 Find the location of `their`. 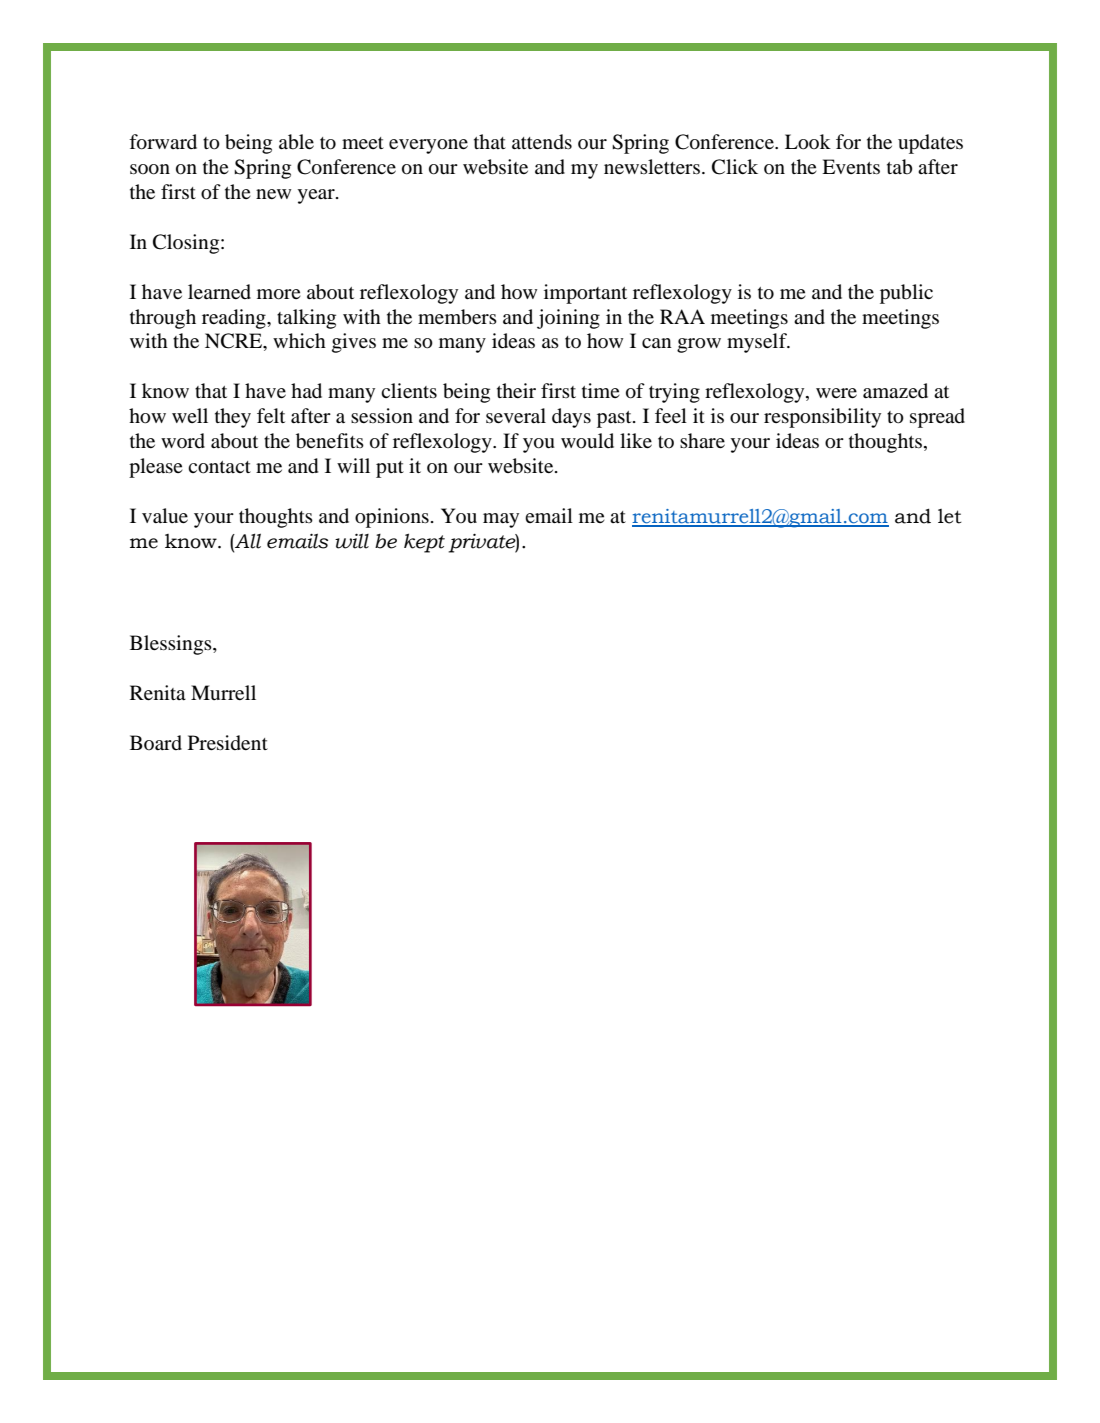

their is located at coordinates (516, 390).
